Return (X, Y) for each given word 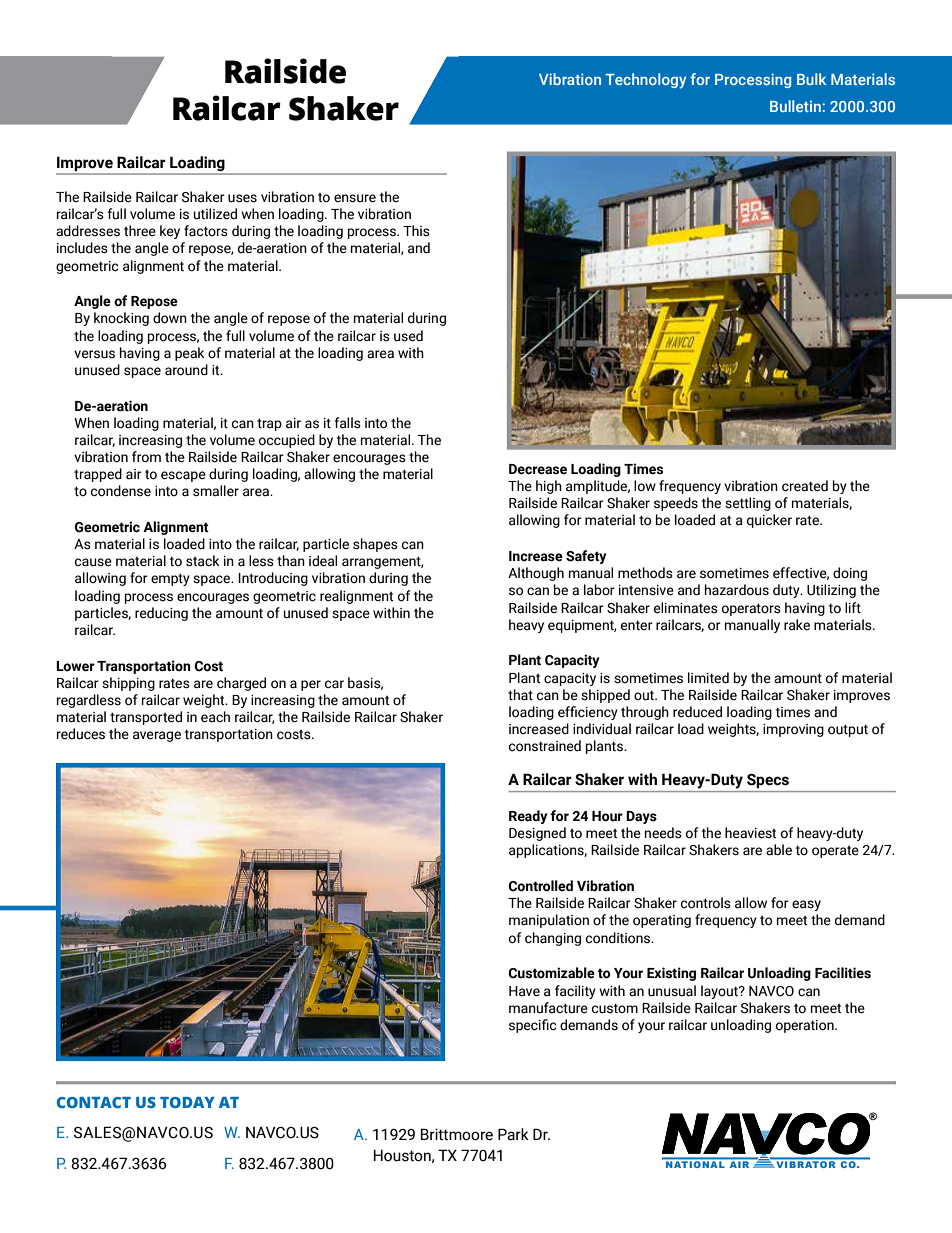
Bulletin (796, 106)
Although (536, 574)
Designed (537, 834)
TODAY (187, 1102)
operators (751, 610)
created (805, 486)
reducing (161, 614)
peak (190, 354)
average (157, 736)
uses (242, 198)
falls (348, 423)
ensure (355, 198)
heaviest (750, 833)
